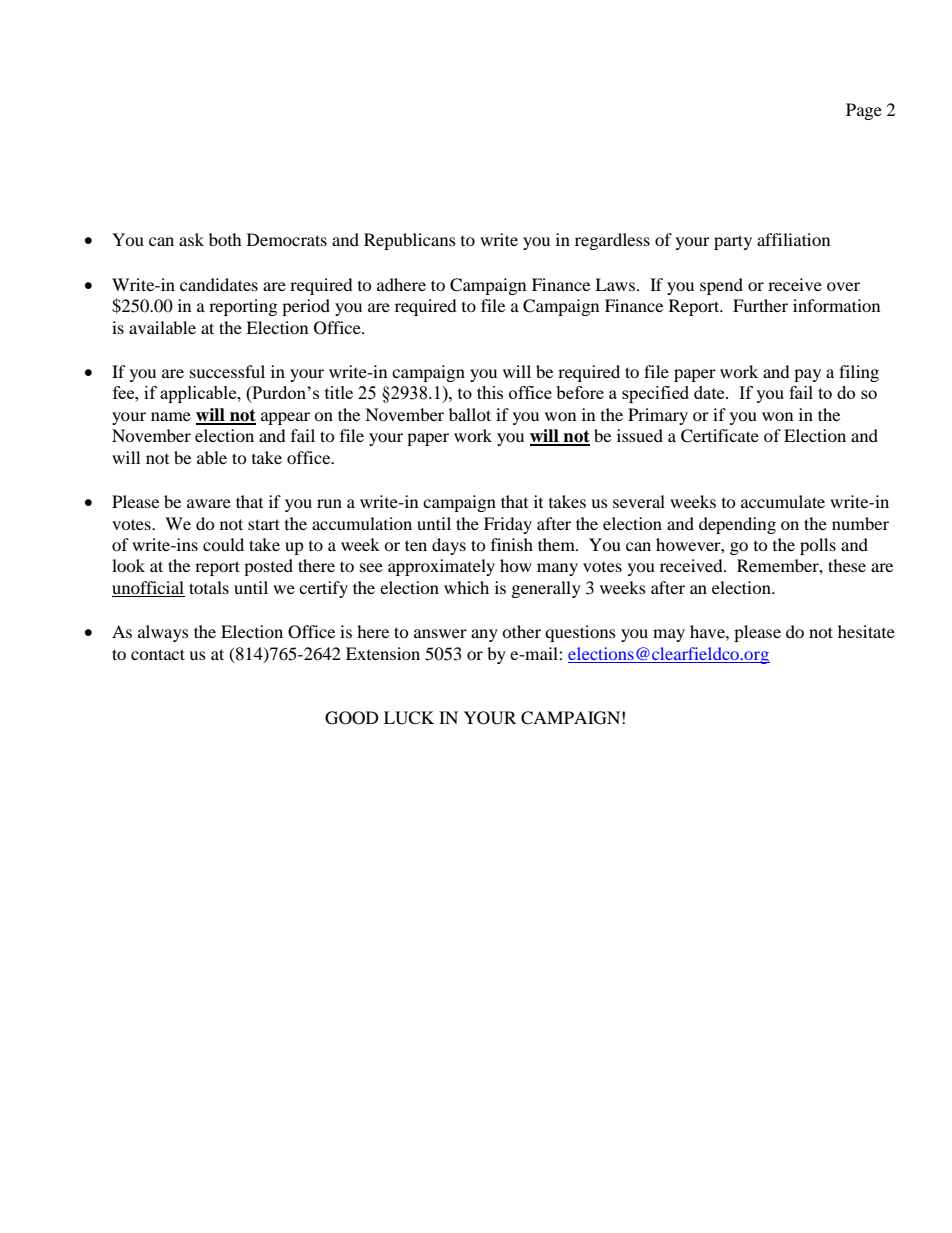 The height and width of the page is (1233, 952). I want to click on Friday, so click(508, 525).
